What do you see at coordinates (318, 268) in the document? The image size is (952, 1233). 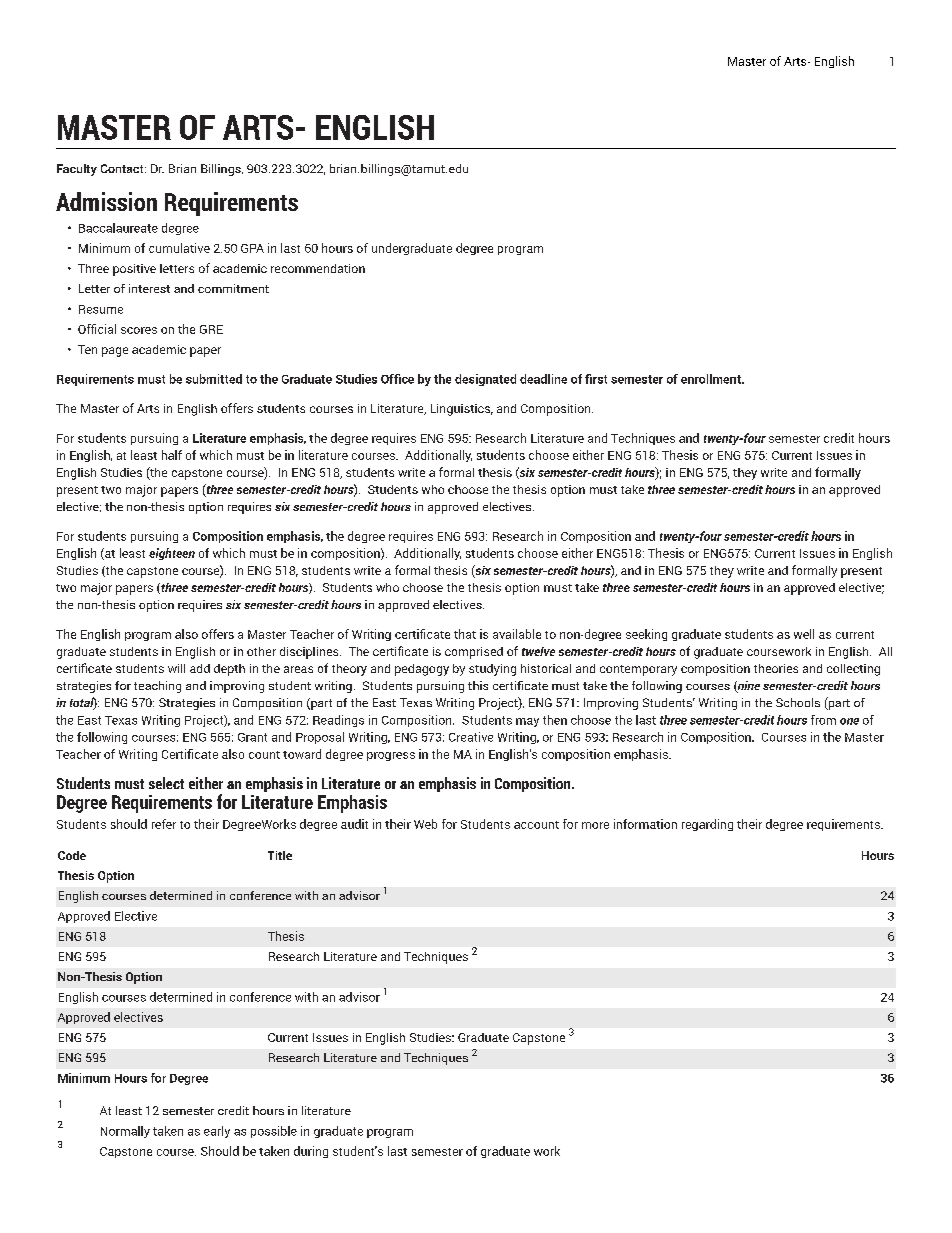 I see `recommendation` at bounding box center [318, 268].
